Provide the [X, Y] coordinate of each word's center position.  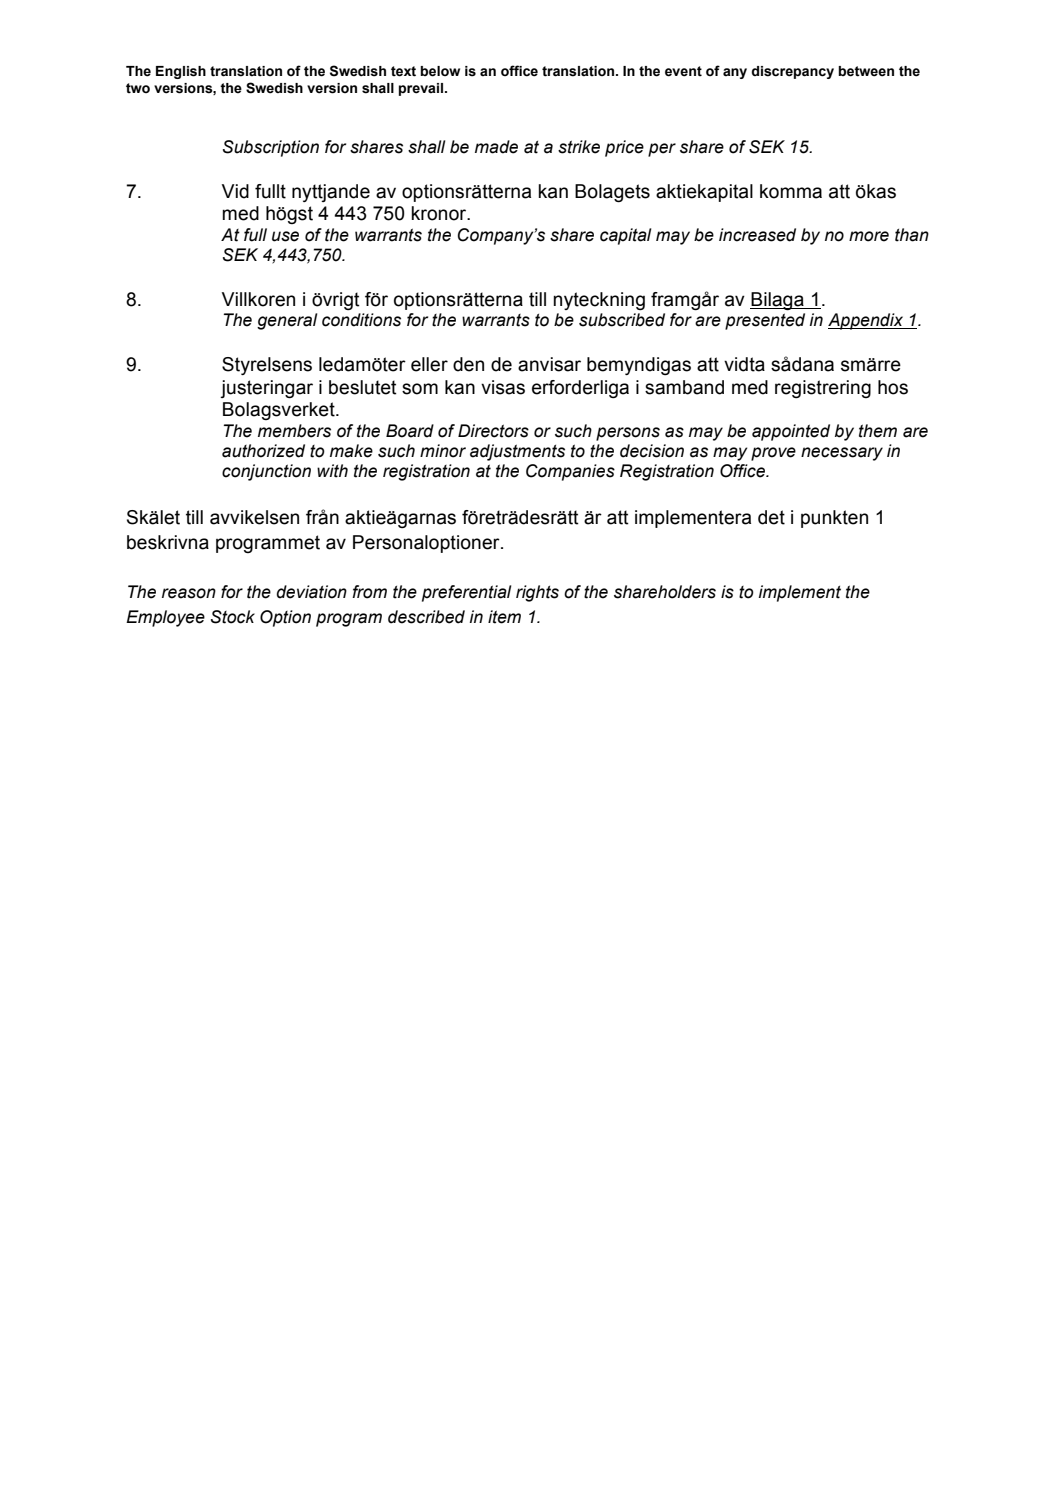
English [181, 72]
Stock [233, 617]
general [287, 321]
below [440, 71]
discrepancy [792, 72]
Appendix [867, 321]
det [771, 517]
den [468, 364]
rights [537, 593]
